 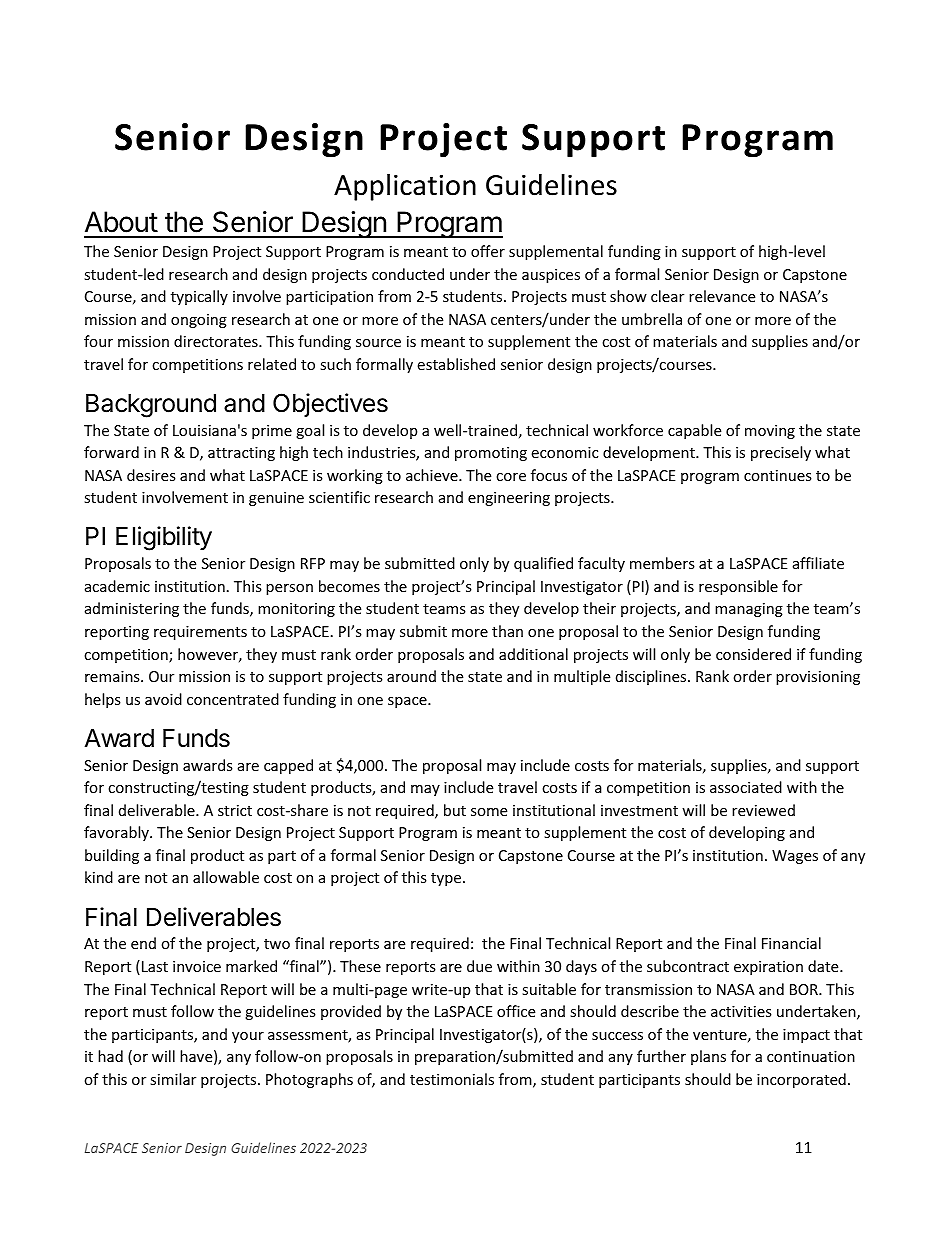 What do you see at coordinates (770, 432) in the screenshot?
I see `moving` at bounding box center [770, 432].
